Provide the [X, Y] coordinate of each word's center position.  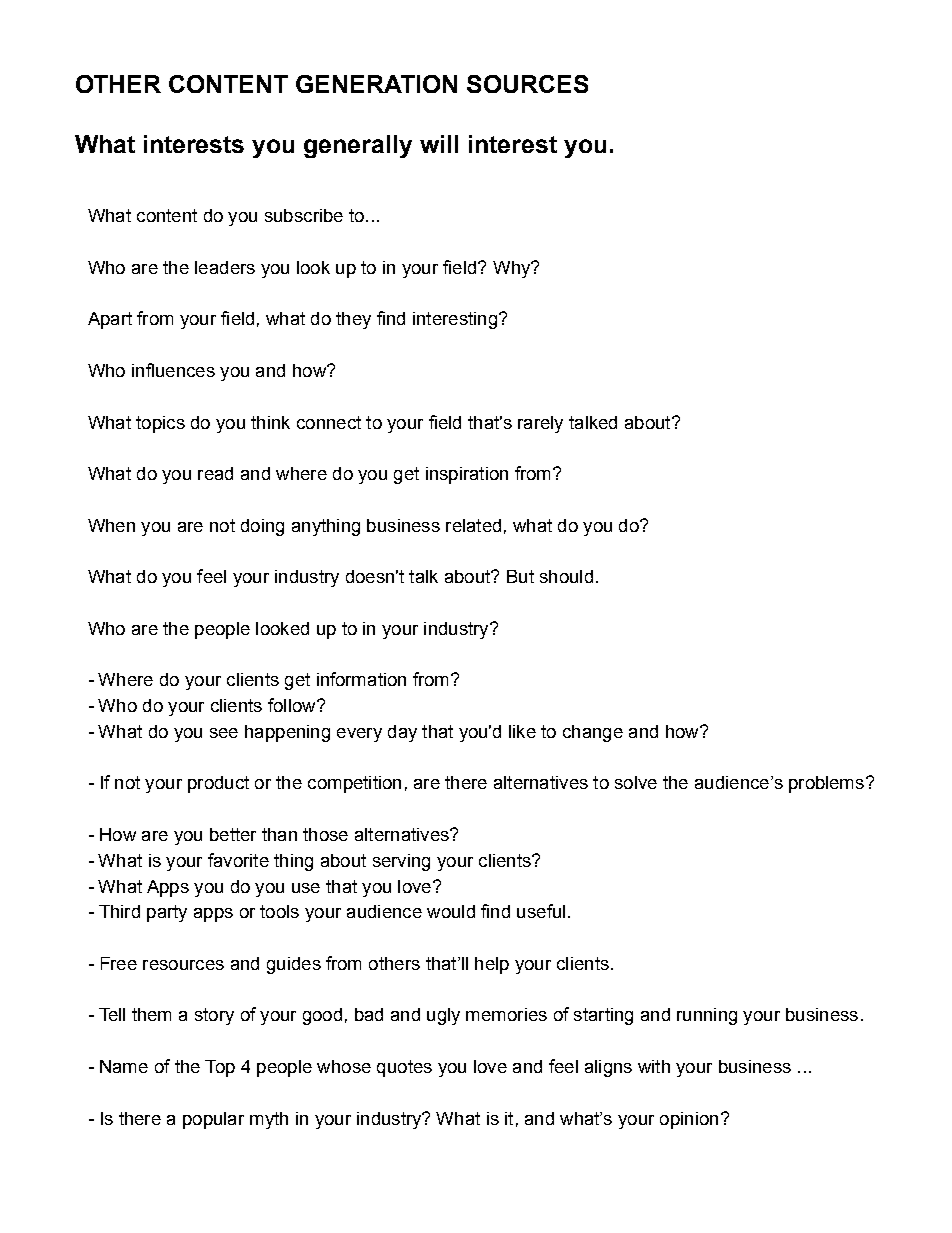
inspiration [467, 475]
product [218, 784]
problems [828, 784]
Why [513, 269]
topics [160, 424]
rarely [540, 424]
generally [358, 146]
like [522, 731]
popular [213, 1120]
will [439, 144]
